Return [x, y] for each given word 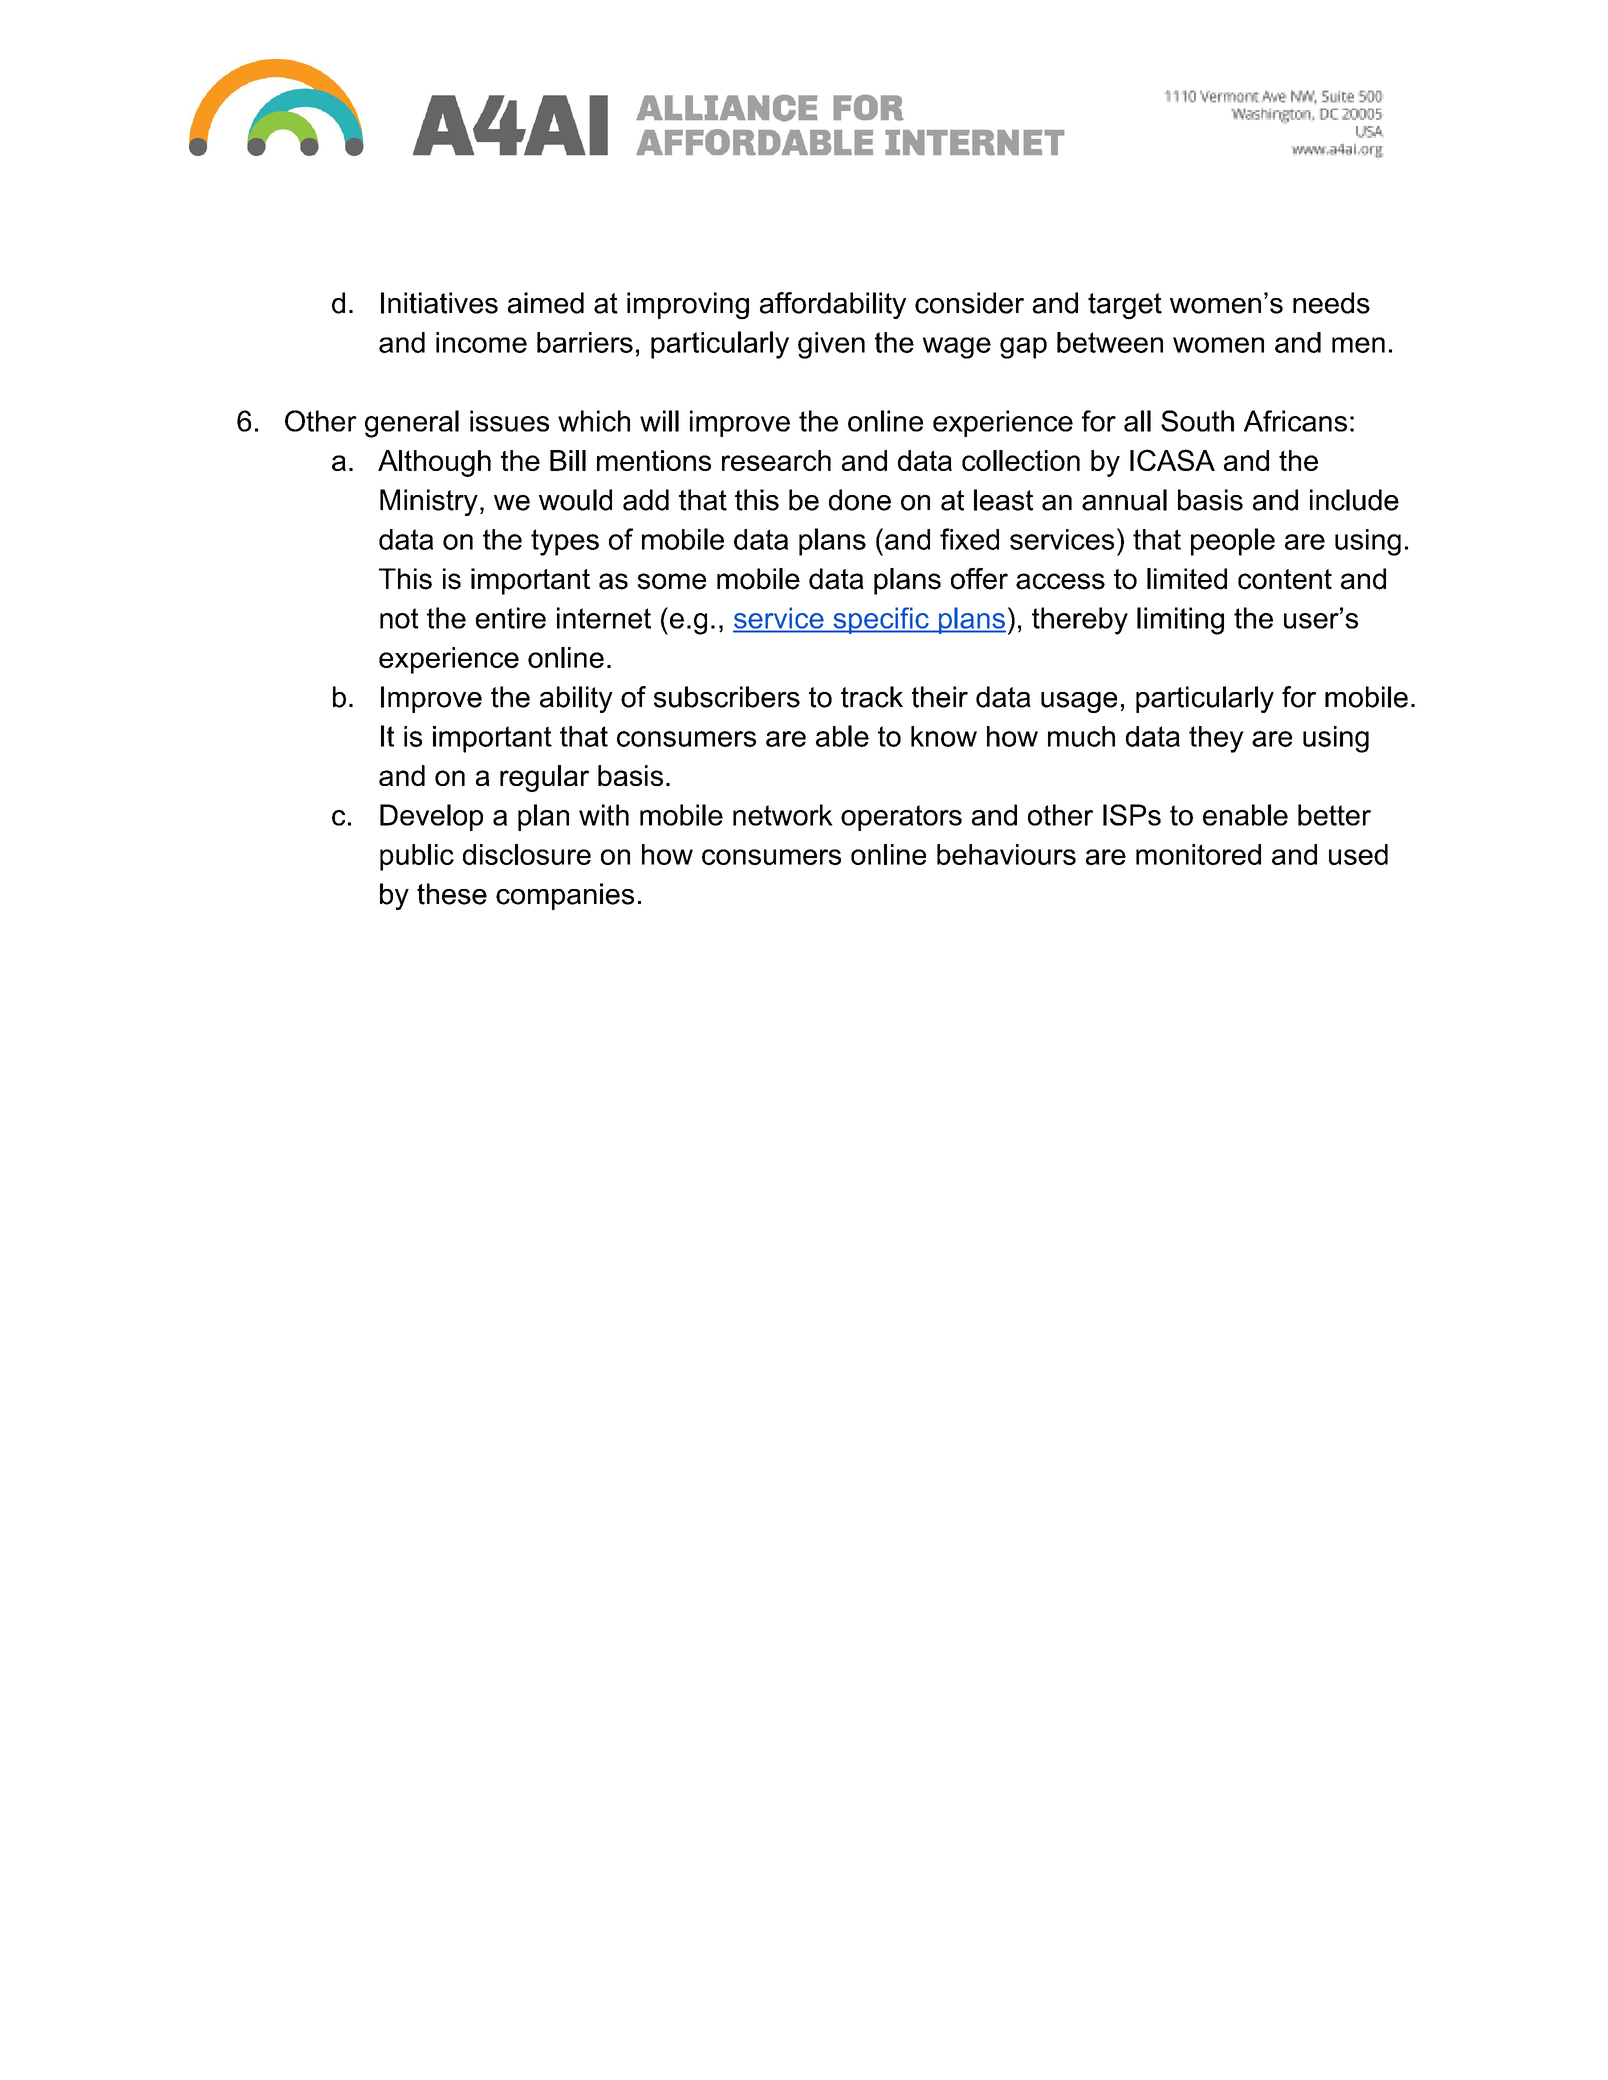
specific [881, 620]
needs [1331, 303]
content [1285, 579]
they [1216, 739]
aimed [546, 303]
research [776, 460]
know [944, 736]
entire [511, 618]
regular [544, 778]
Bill [568, 460]
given [831, 345]
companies [565, 896]
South [1197, 421]
